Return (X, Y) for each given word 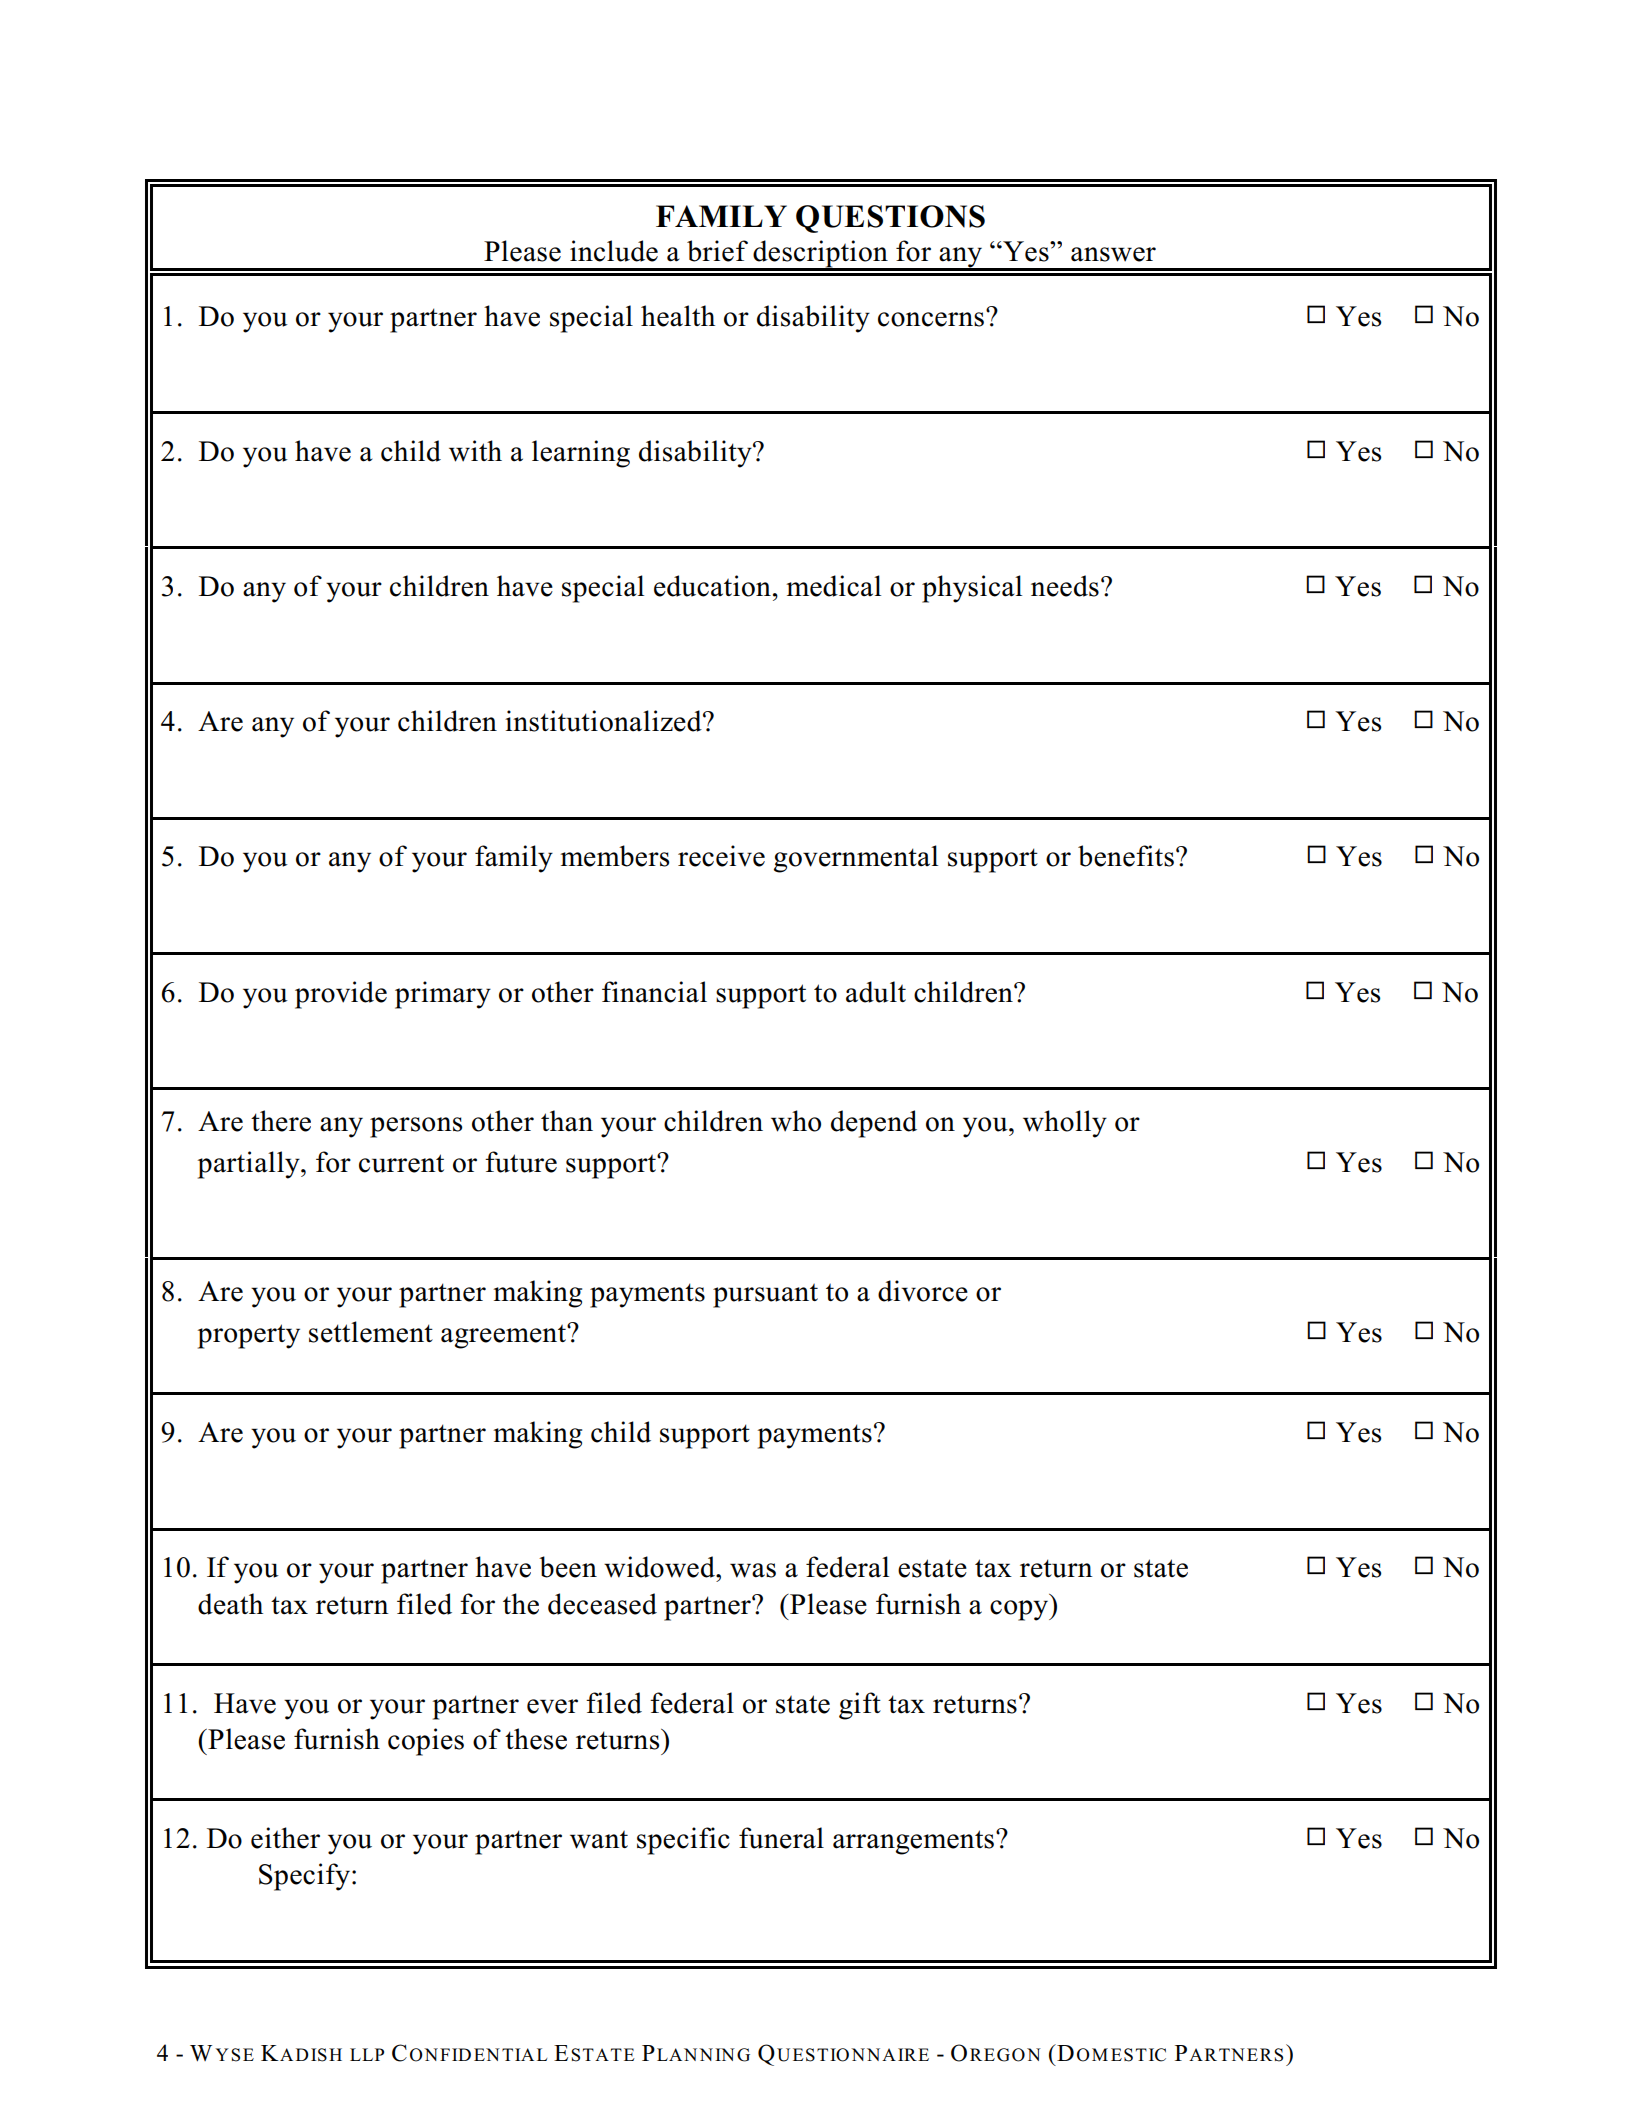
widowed (660, 1567)
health (678, 316)
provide (341, 995)
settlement (371, 1332)
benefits (1126, 856)
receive (721, 856)
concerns (932, 318)
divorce (923, 1291)
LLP (367, 2054)
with (475, 451)
